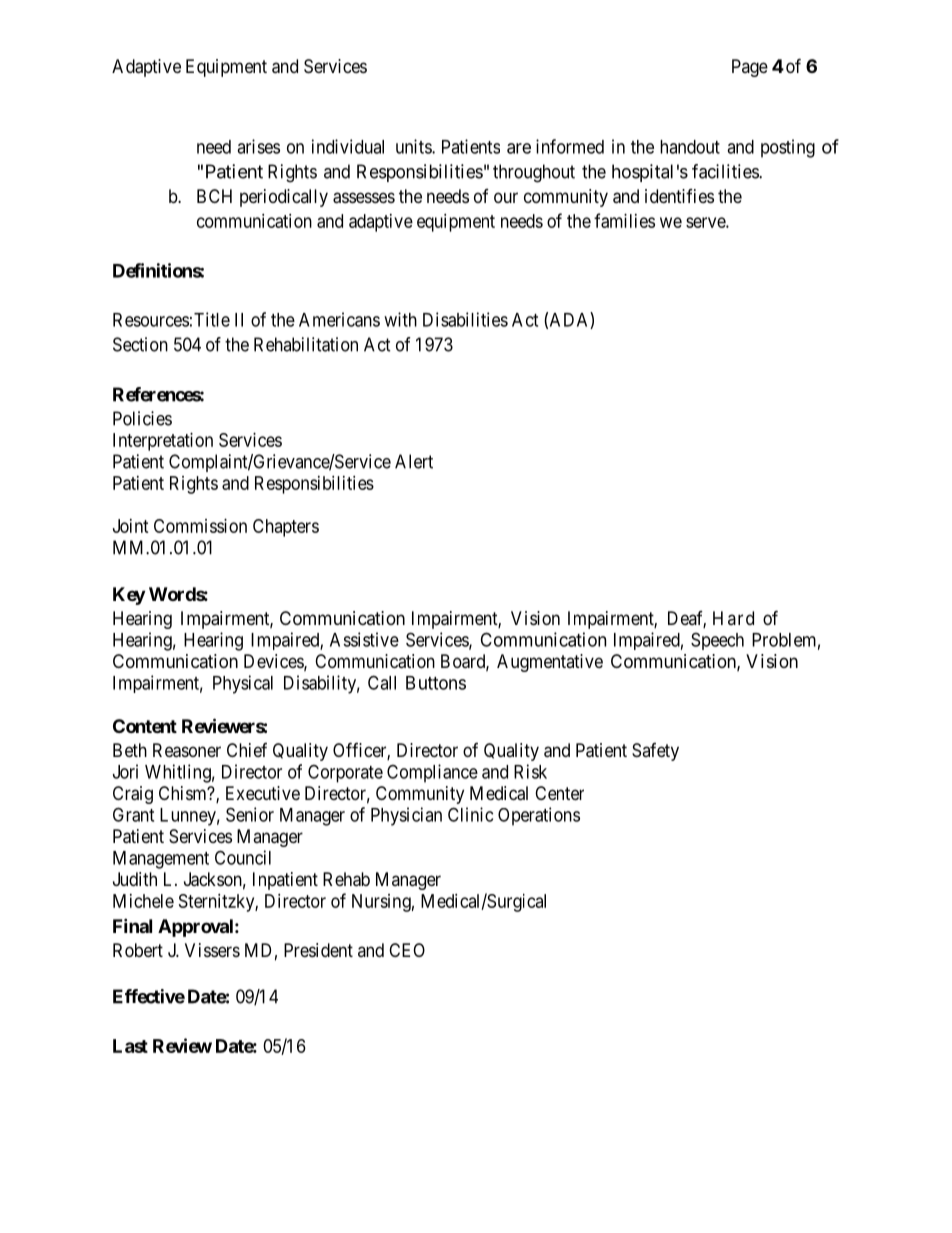  What do you see at coordinates (243, 684) in the screenshot?
I see `Physical` at bounding box center [243, 684].
